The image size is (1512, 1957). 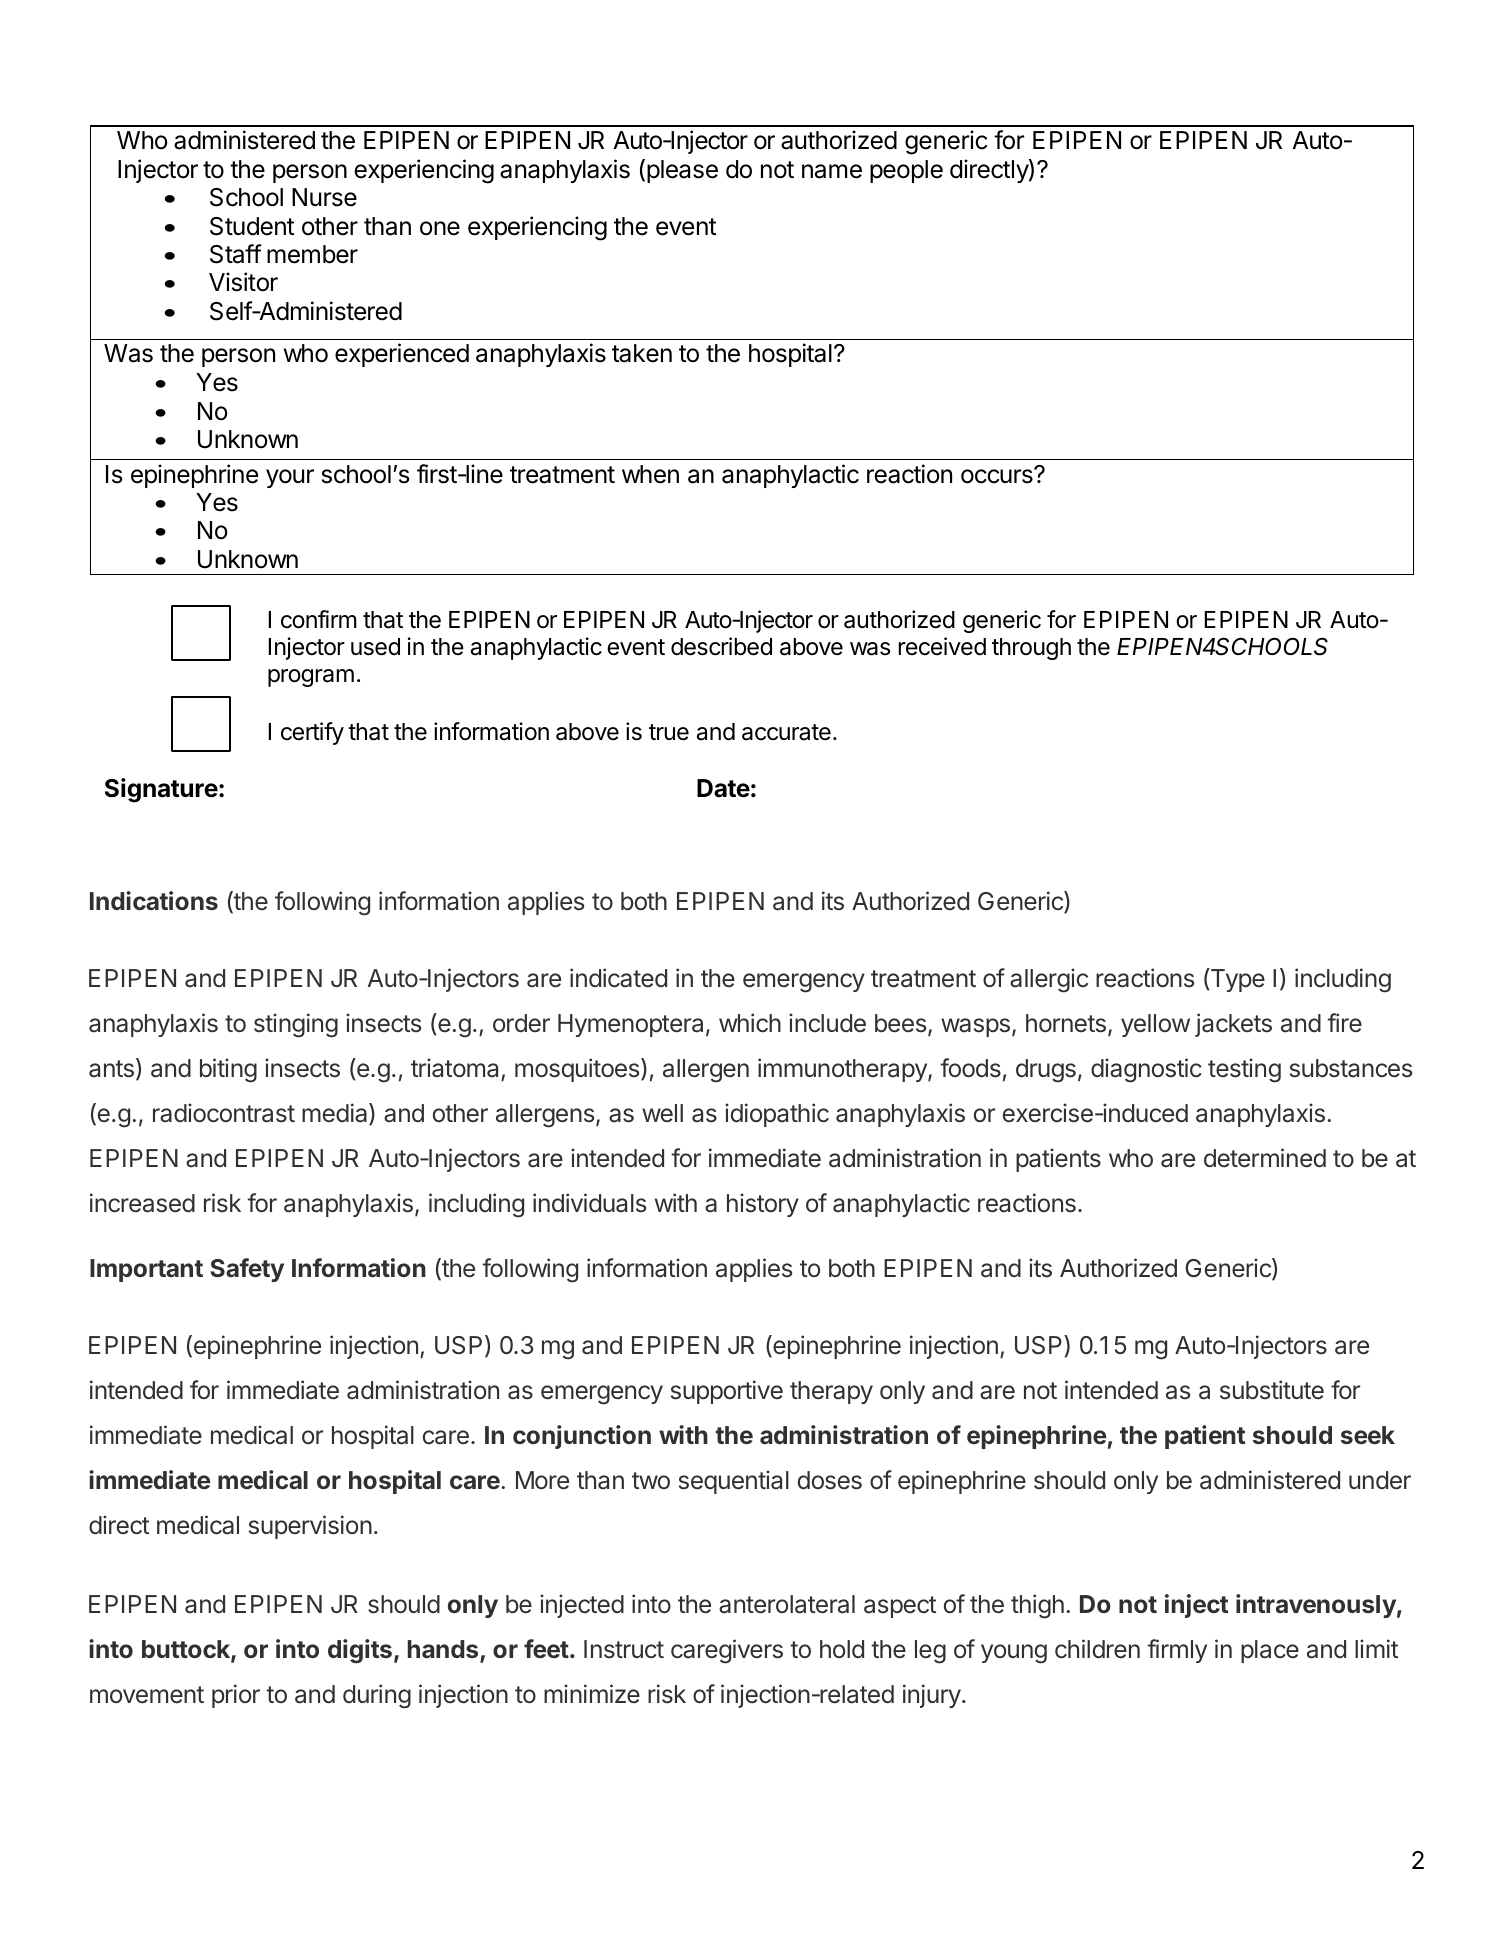 What do you see at coordinates (252, 226) in the image?
I see `Student` at bounding box center [252, 226].
